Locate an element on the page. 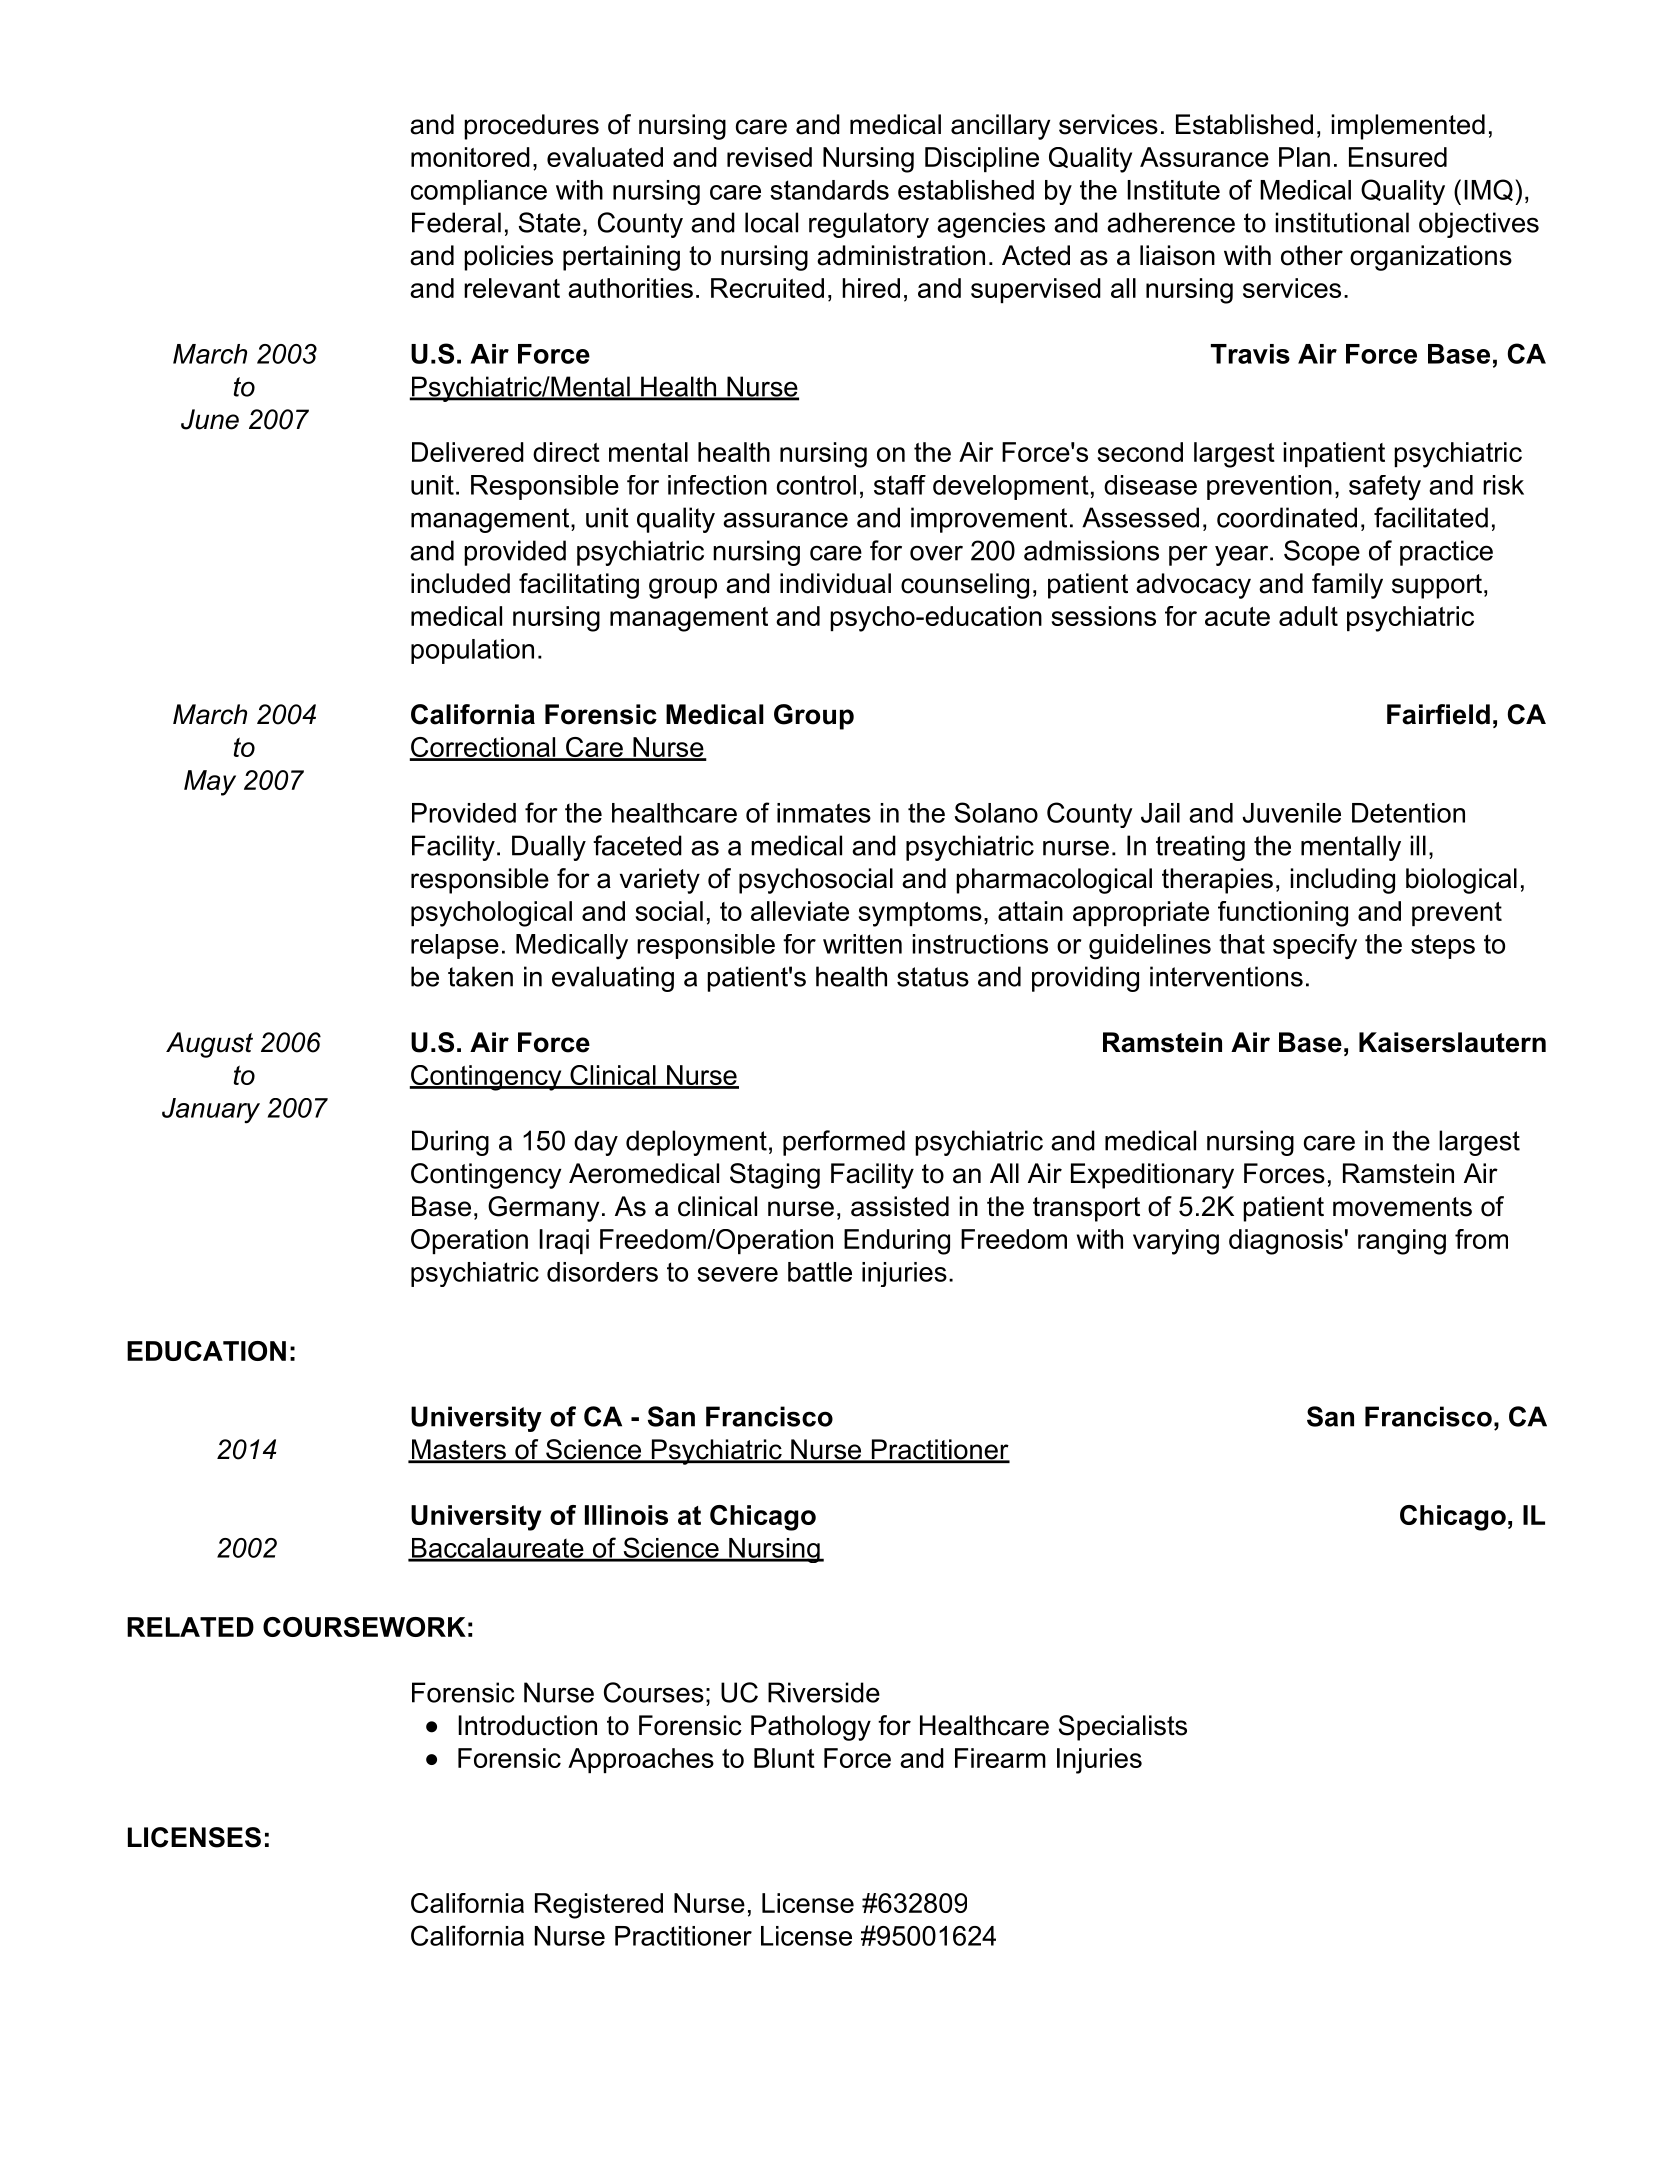  Introduction is located at coordinates (527, 1725).
